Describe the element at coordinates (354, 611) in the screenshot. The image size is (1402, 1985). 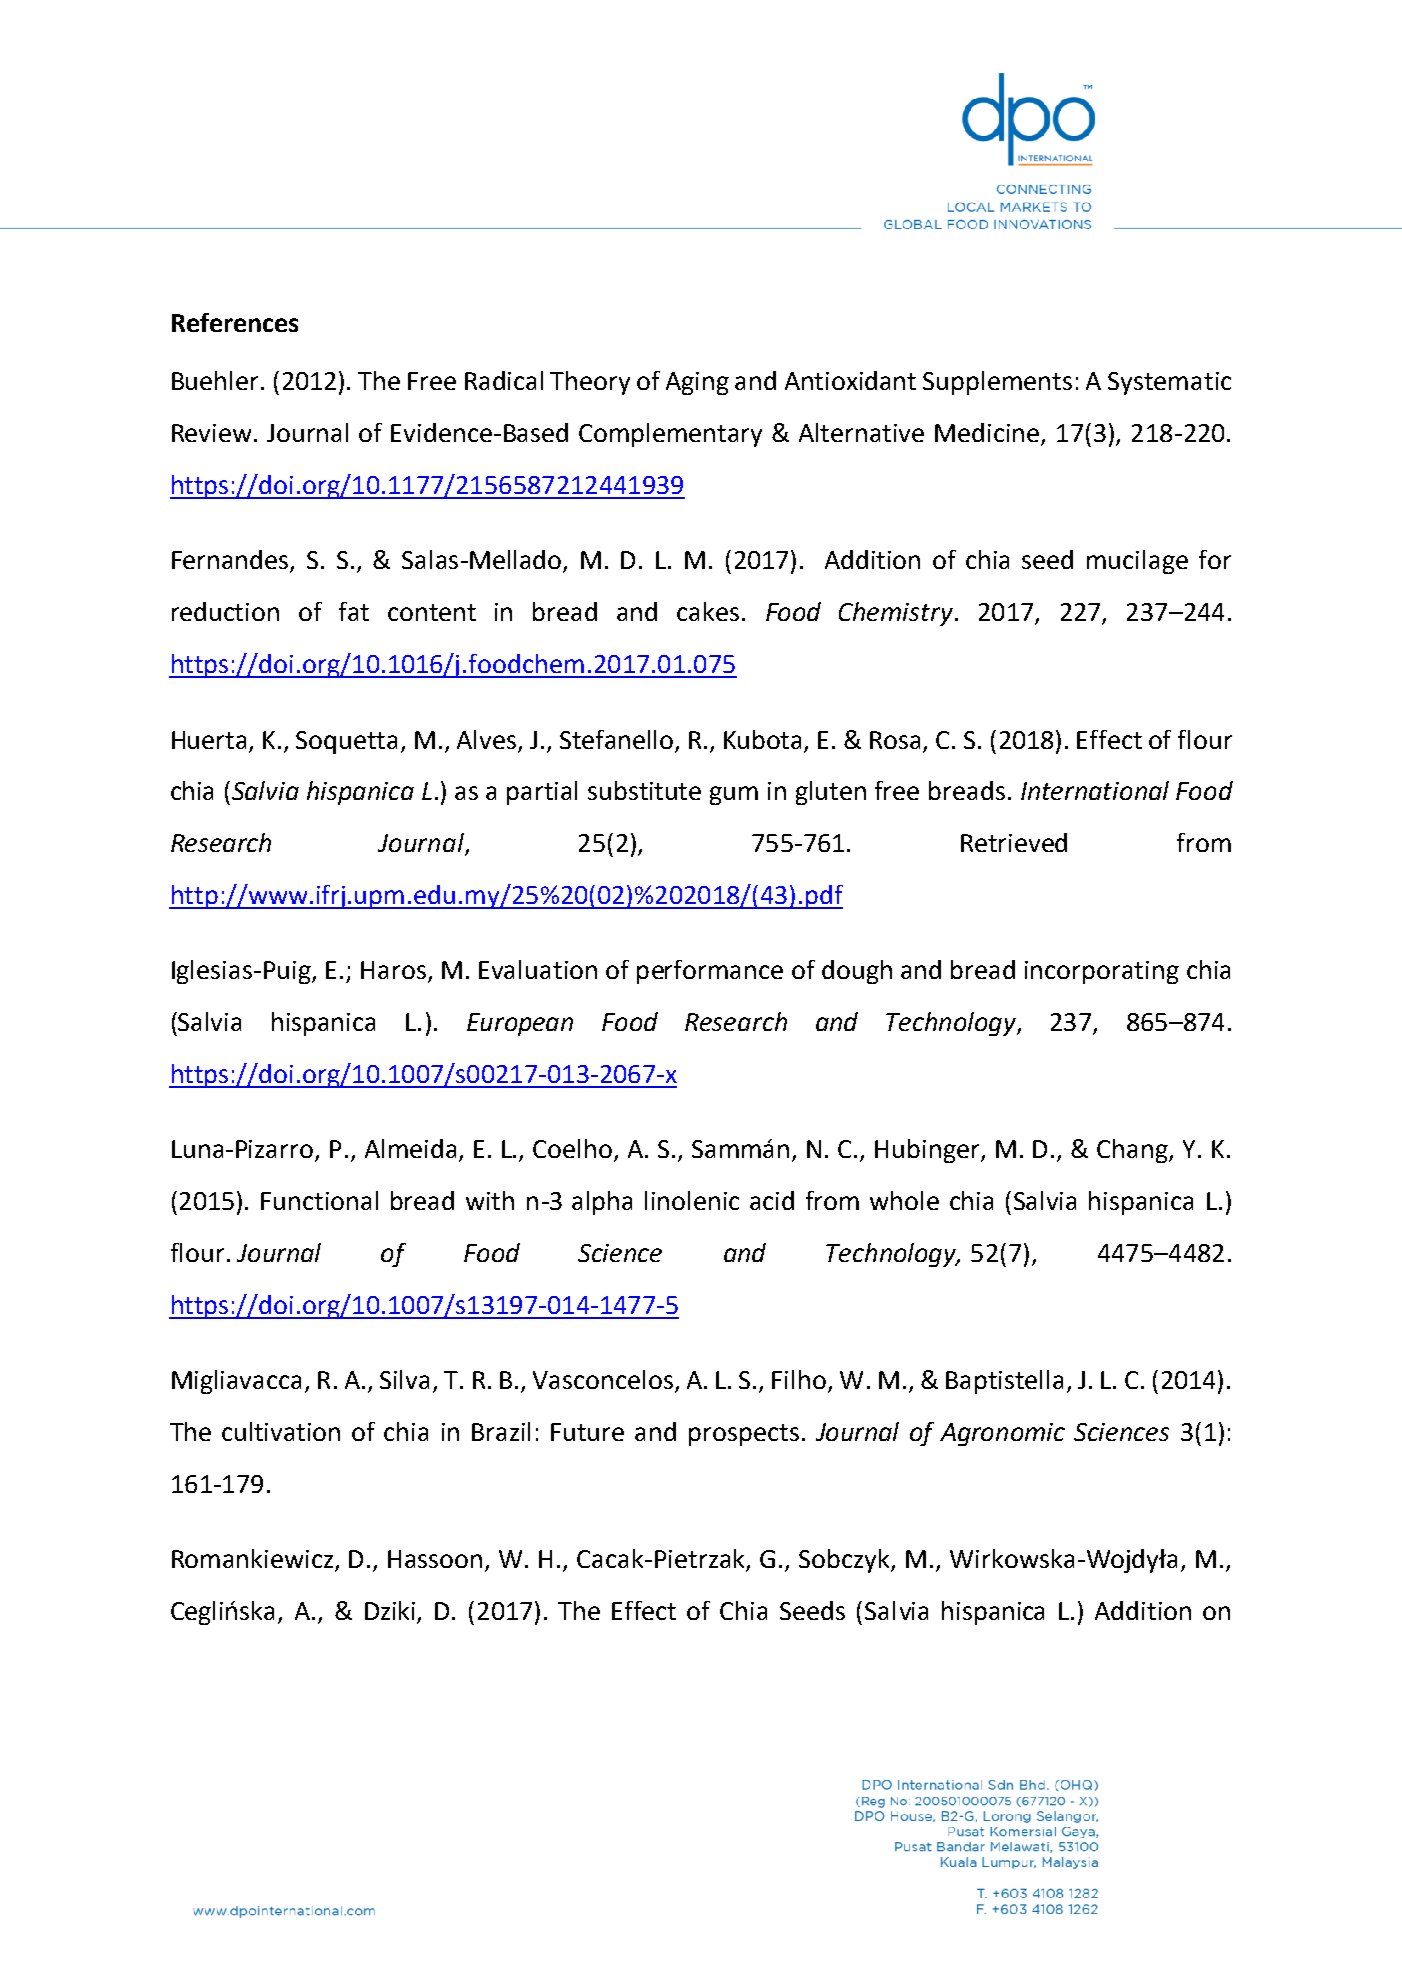
I see `fat` at that location.
